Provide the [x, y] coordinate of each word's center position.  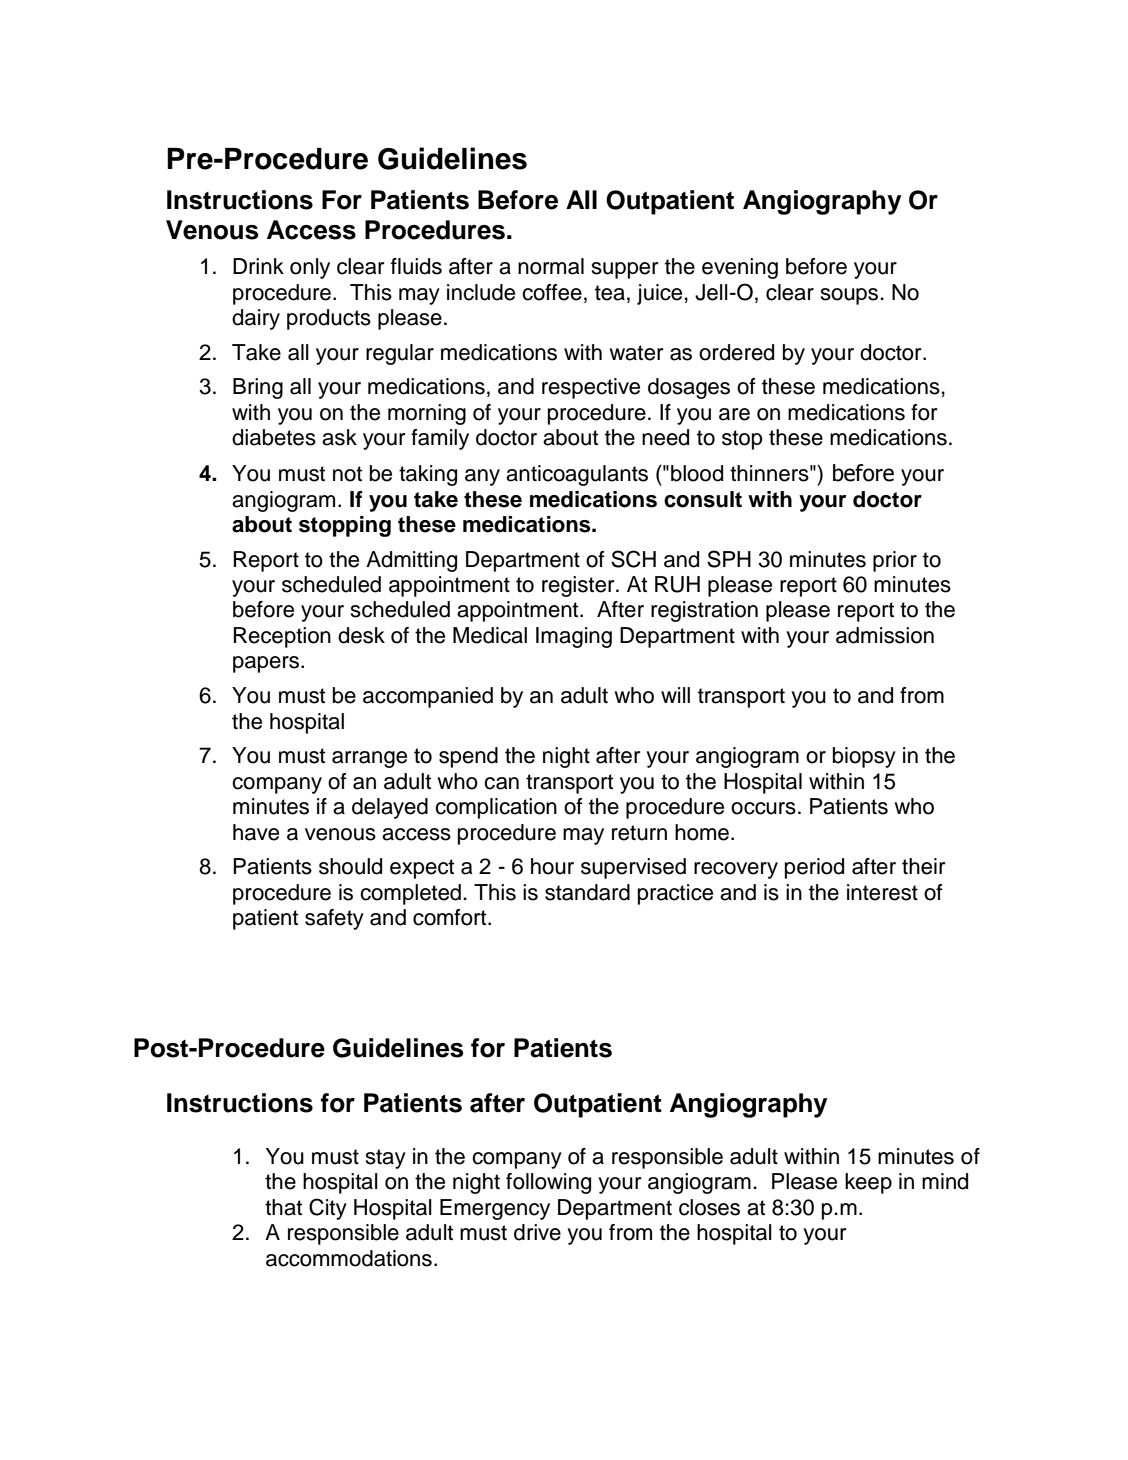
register [579, 586]
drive [537, 1232]
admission [885, 635]
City [328, 1209]
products [329, 319]
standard [587, 892]
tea [610, 293]
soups [851, 296]
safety [334, 919]
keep [868, 1183]
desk [361, 635]
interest [882, 892]
